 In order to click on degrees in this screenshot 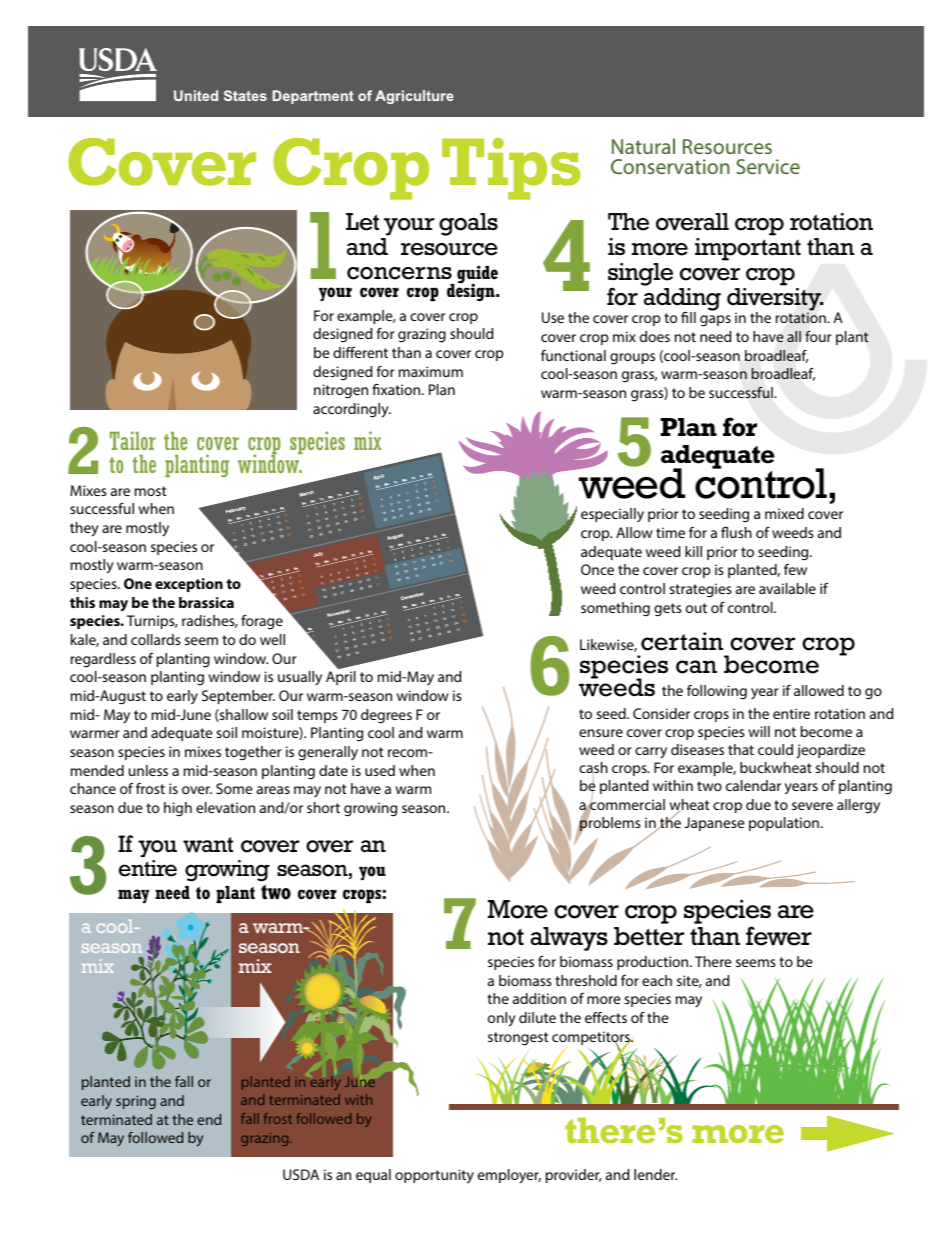, I will do `click(386, 716)`.
